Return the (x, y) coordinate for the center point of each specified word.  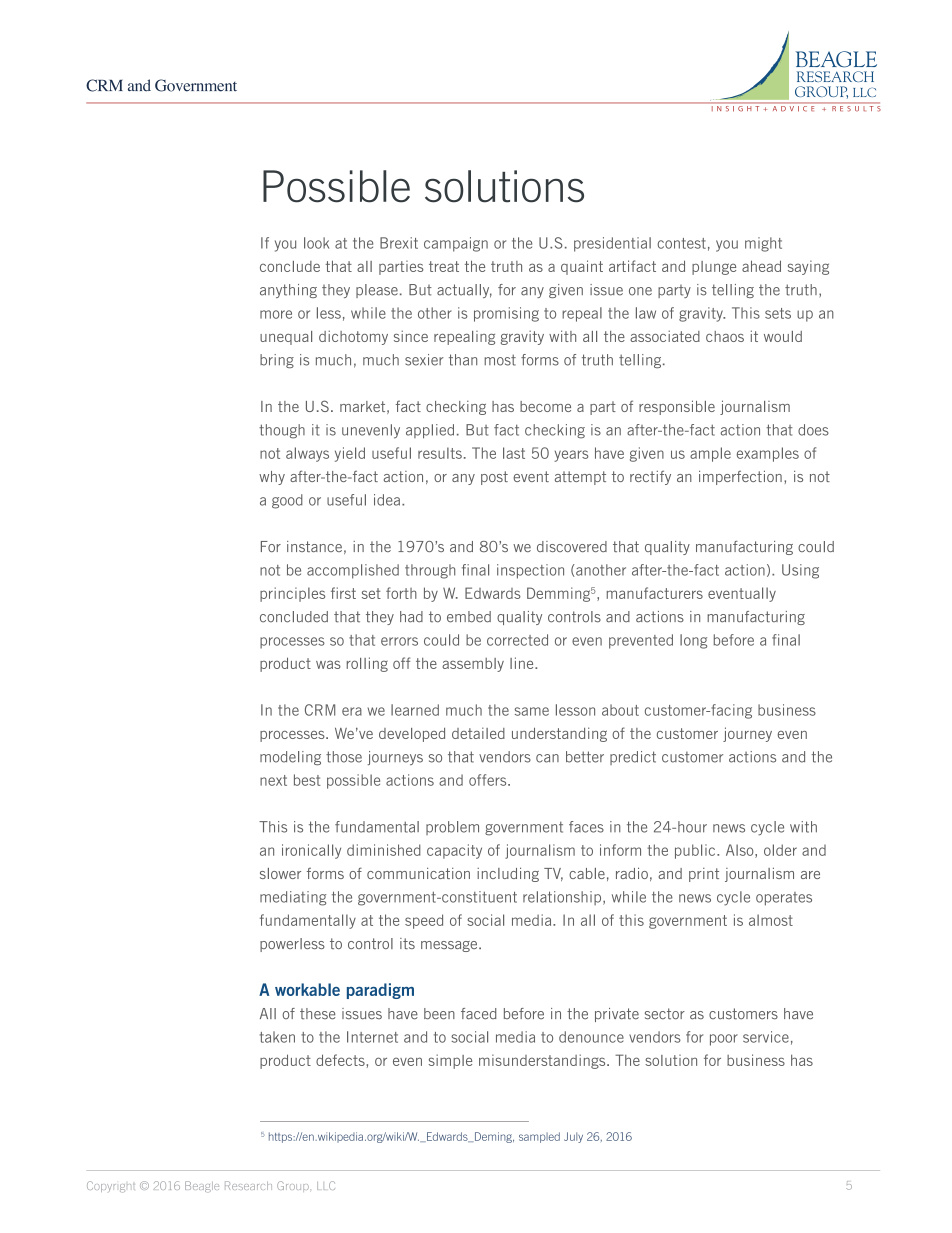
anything (288, 291)
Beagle (202, 1186)
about (620, 710)
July (573, 1137)
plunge (714, 268)
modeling (290, 758)
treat (444, 266)
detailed (478, 733)
